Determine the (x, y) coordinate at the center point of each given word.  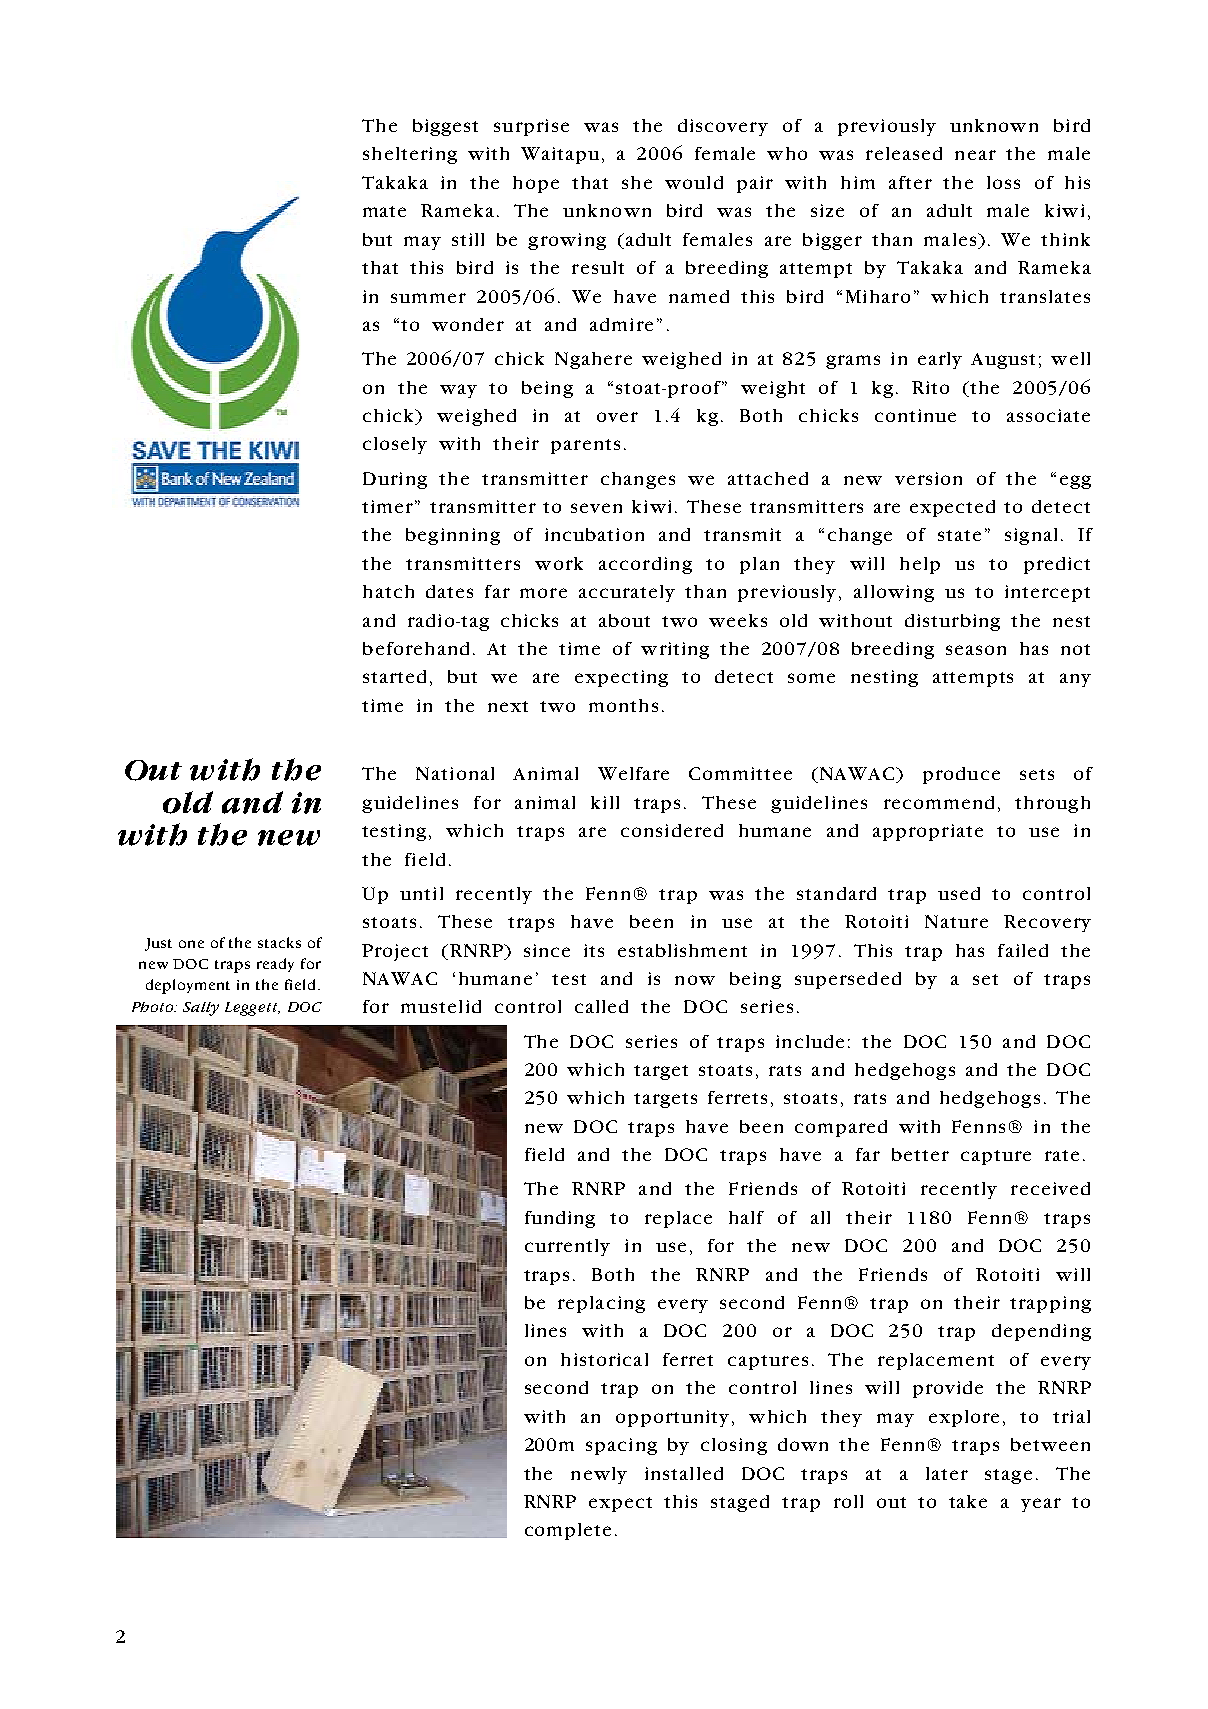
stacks (279, 942)
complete (568, 1531)
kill (605, 802)
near (975, 155)
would (694, 182)
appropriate (928, 832)
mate (384, 211)
